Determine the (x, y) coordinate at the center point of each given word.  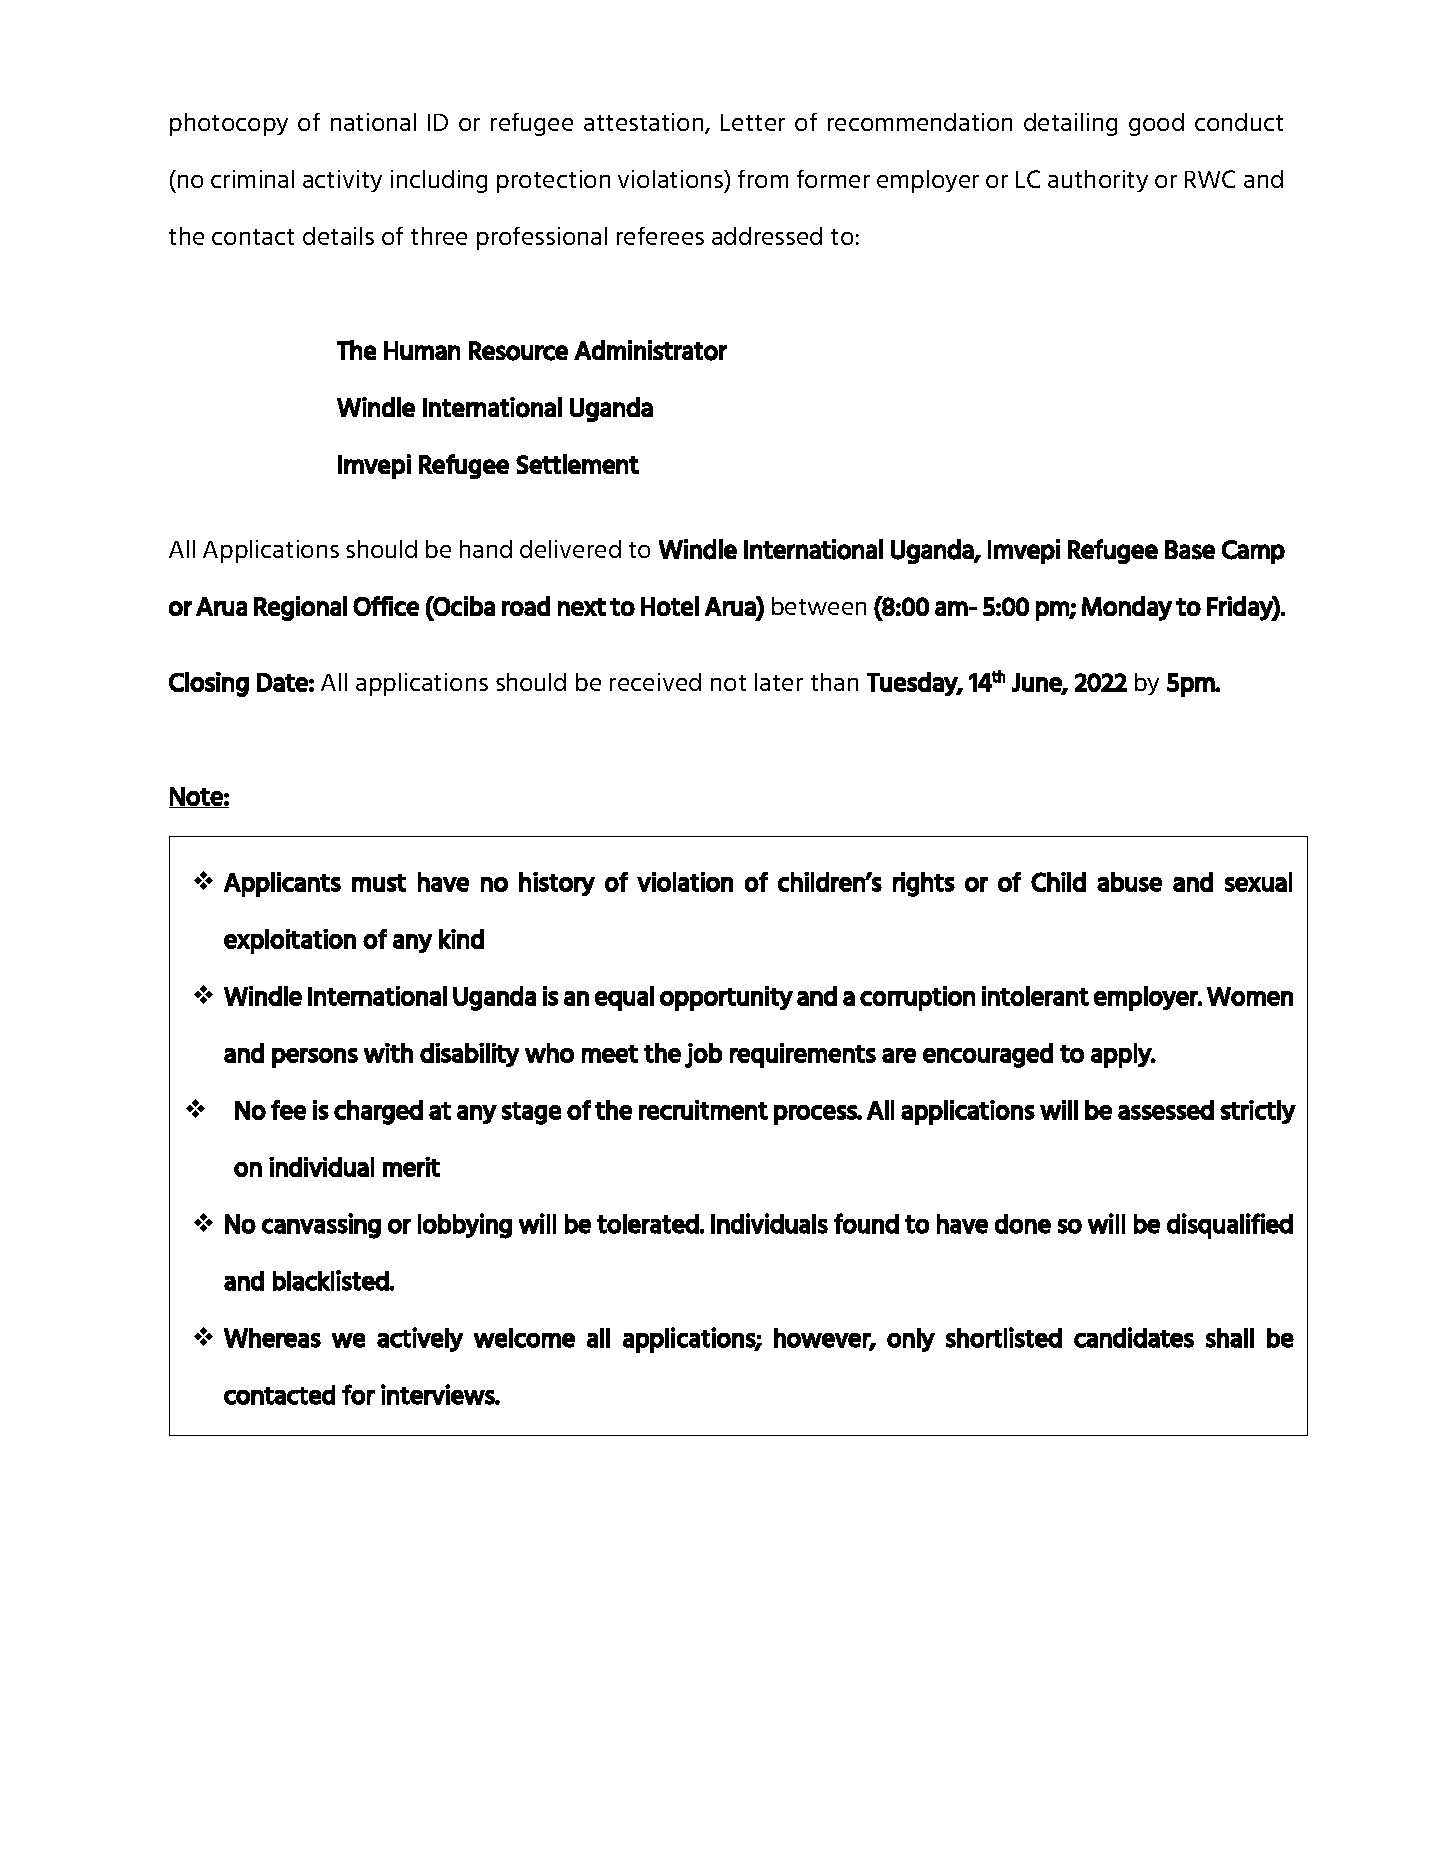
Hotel (670, 606)
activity (342, 181)
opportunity (726, 998)
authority (1098, 181)
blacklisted (331, 1280)
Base (1190, 550)
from (763, 179)
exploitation (290, 941)
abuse (1129, 882)
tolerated (648, 1224)
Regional (300, 608)
